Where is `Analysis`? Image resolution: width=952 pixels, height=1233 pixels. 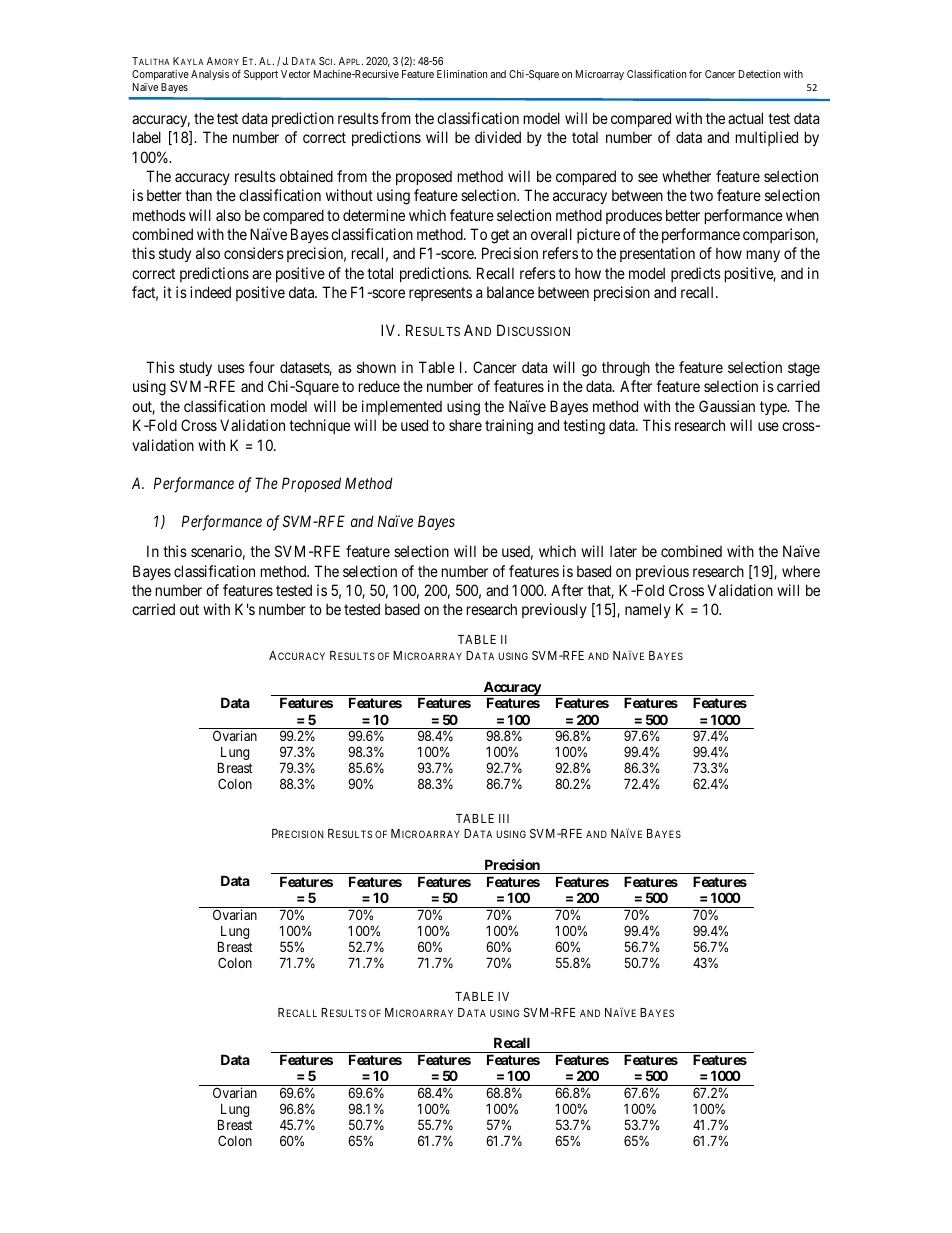 Analysis is located at coordinates (210, 75).
